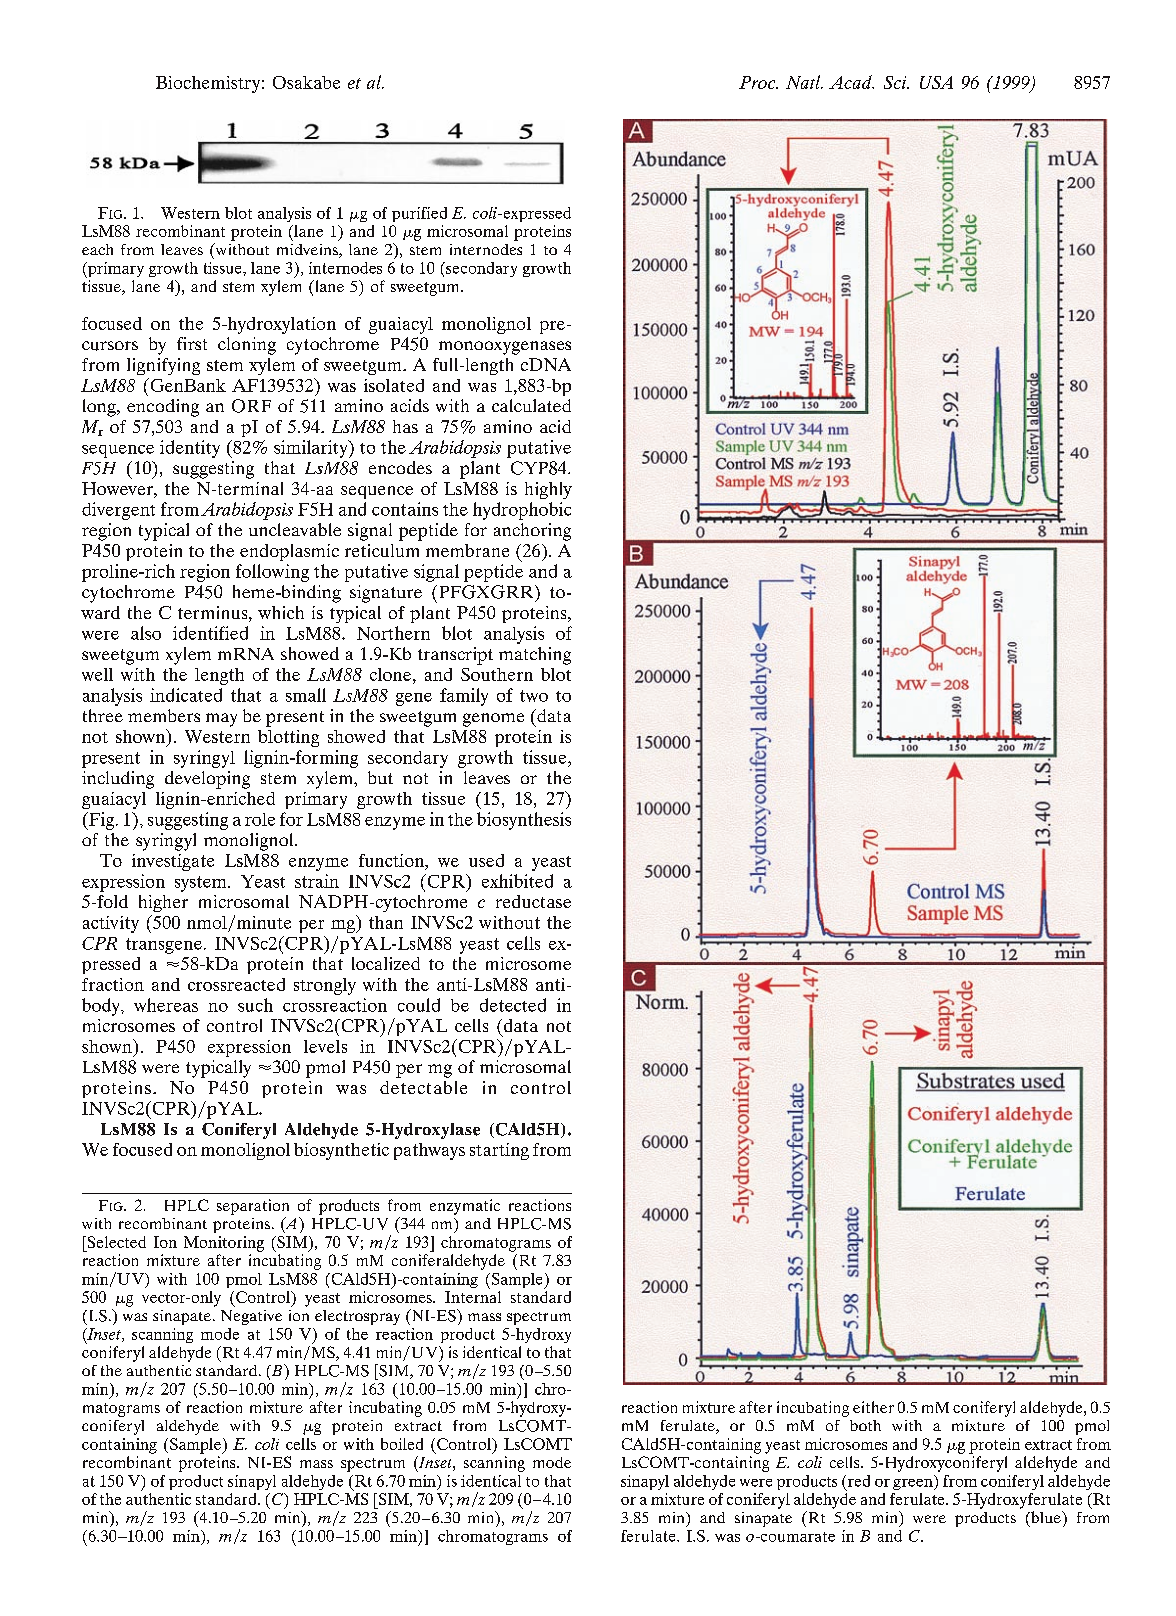 This page has width=1176, height=1616. Describe the element at coordinates (936, 82) in the page. I see `USA` at that location.
